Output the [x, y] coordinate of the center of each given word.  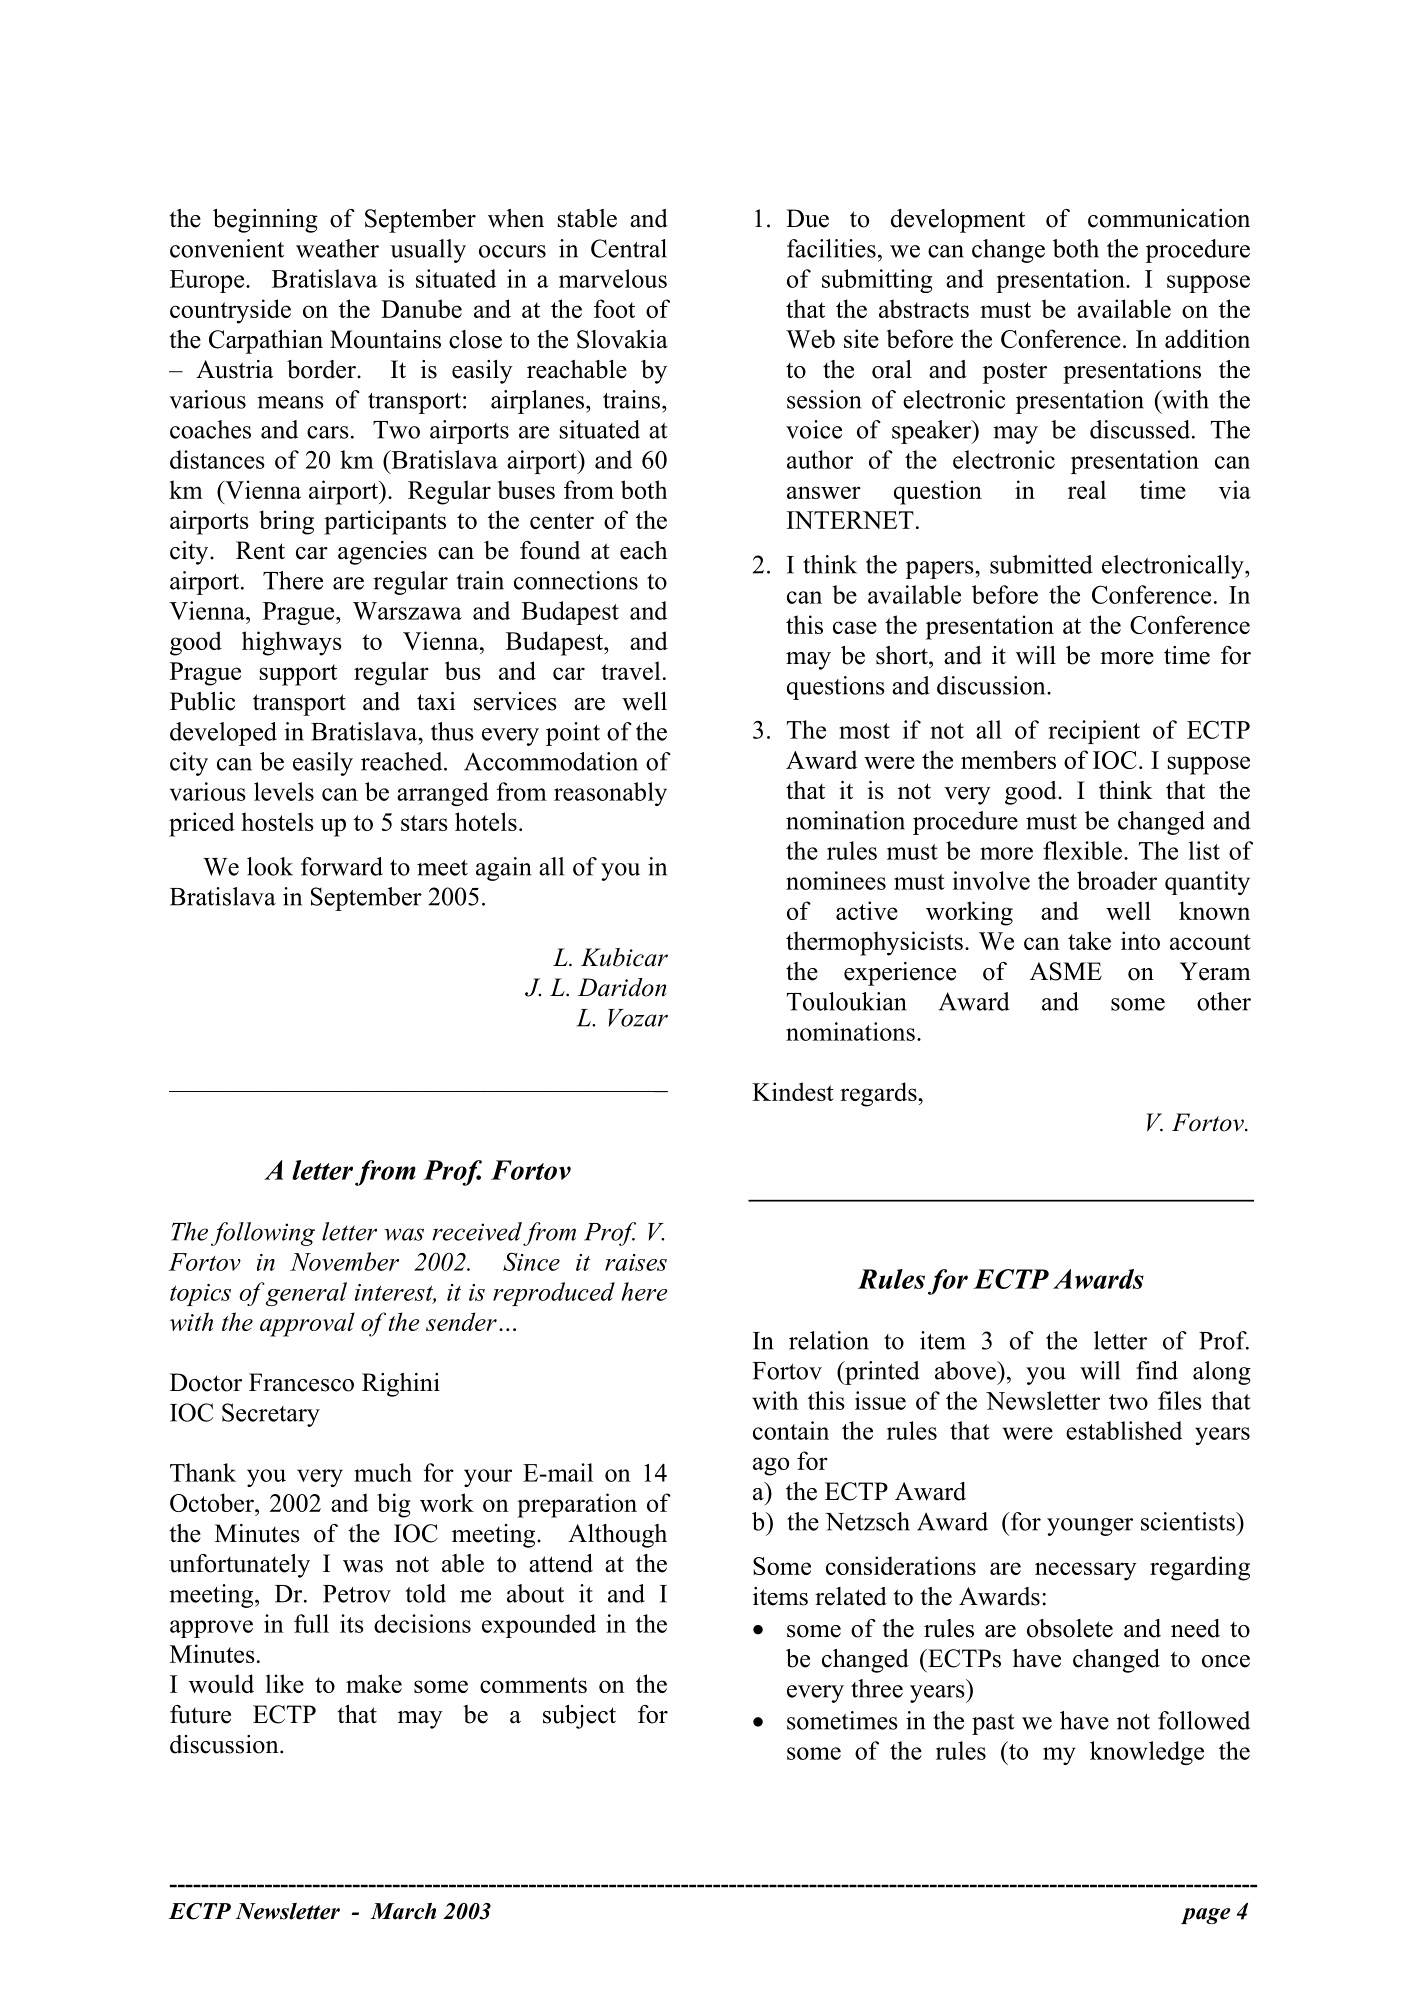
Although [617, 1536]
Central [629, 248]
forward [342, 866]
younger [1090, 1527]
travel [631, 670]
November [344, 1261]
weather [337, 248]
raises [636, 1262]
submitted [1041, 564]
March [403, 1911]
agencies [382, 553]
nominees [836, 880]
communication [1169, 218]
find [1157, 1370]
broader [1117, 880]
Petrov [357, 1594]
